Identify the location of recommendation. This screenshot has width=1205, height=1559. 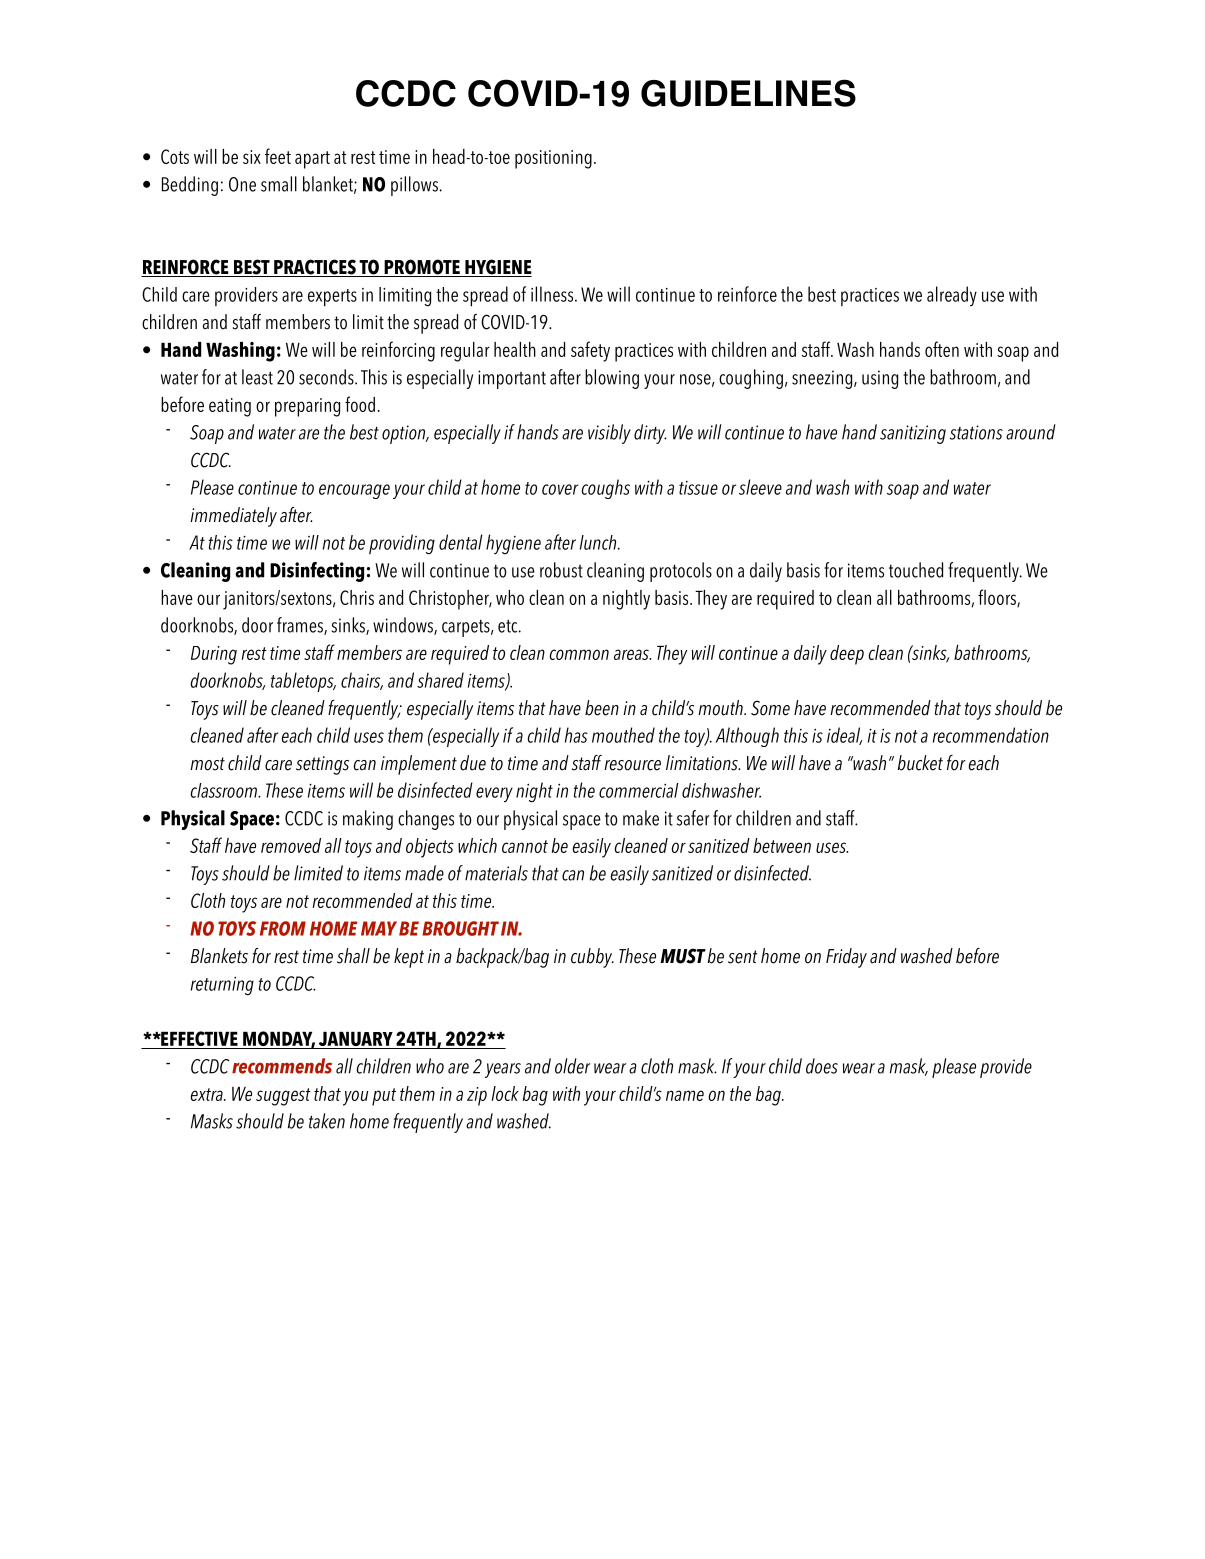
(991, 735).
